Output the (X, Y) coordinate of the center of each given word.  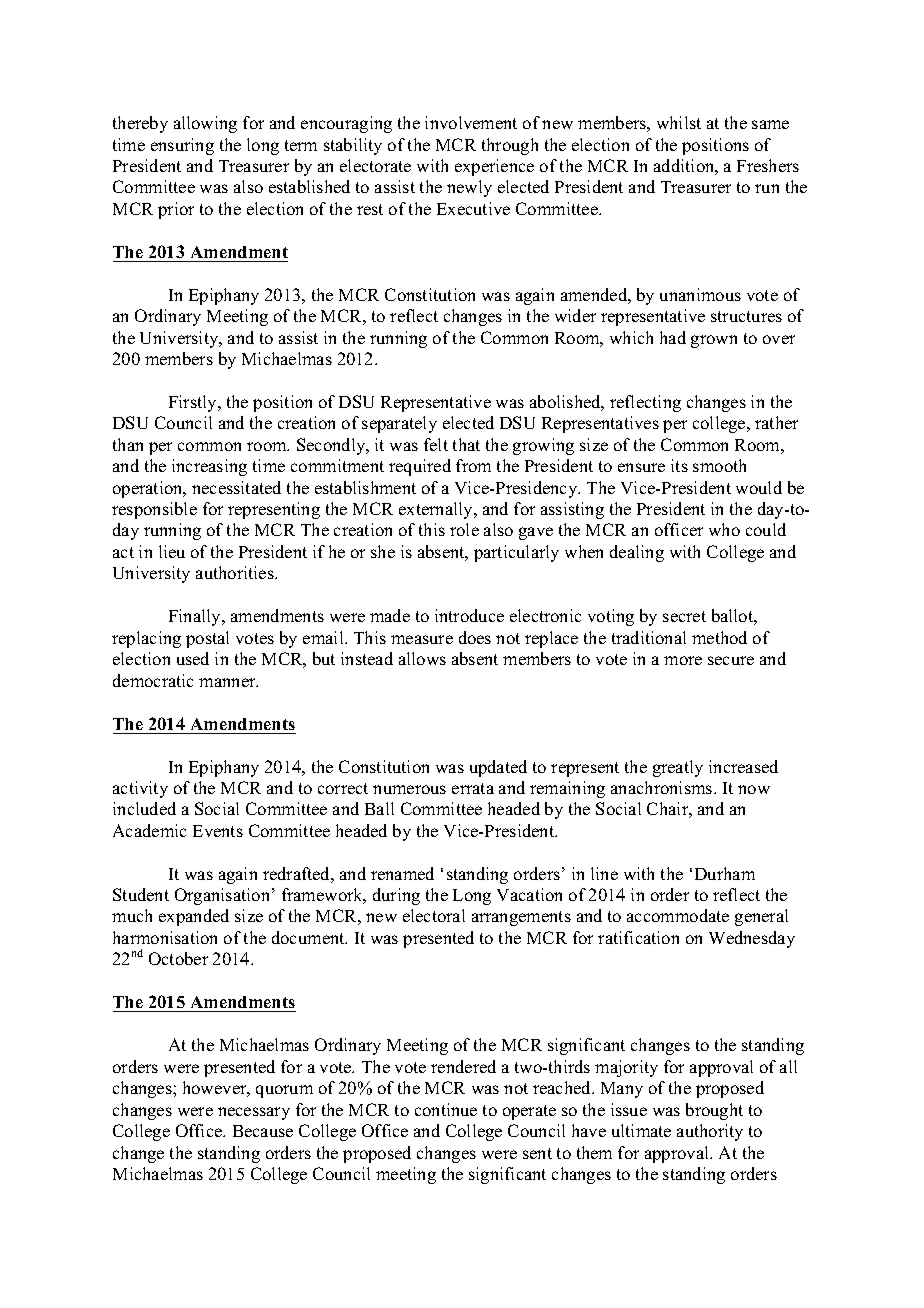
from (473, 465)
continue (446, 1109)
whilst (679, 122)
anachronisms (663, 787)
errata (473, 788)
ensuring (182, 146)
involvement (471, 122)
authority (710, 1132)
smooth (719, 465)
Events (218, 831)
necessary (254, 1113)
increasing (209, 467)
